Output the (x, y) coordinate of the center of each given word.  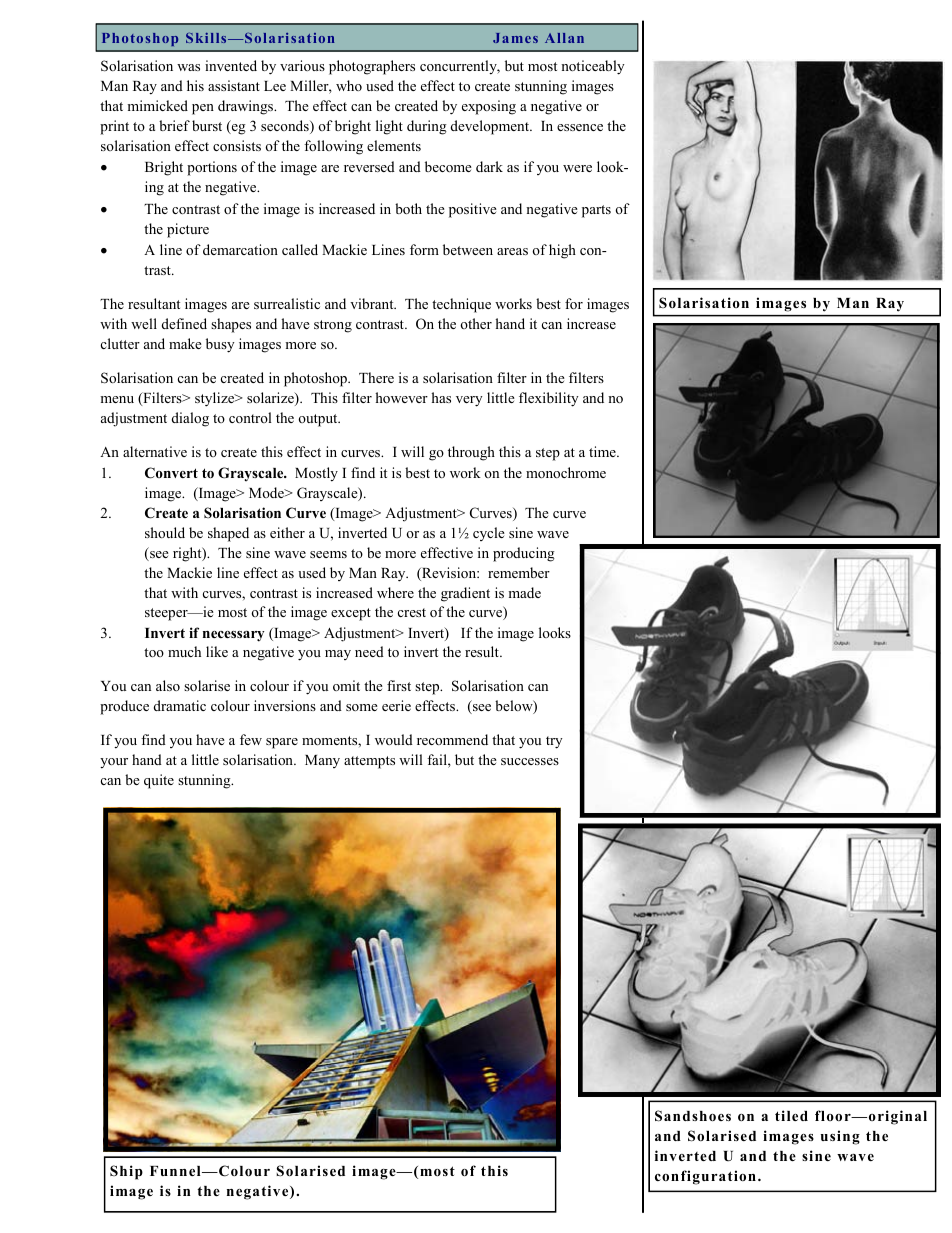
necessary (234, 636)
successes (530, 761)
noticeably (593, 67)
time (603, 451)
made (524, 592)
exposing (489, 107)
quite (159, 781)
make (185, 343)
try (554, 742)
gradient (465, 594)
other (476, 323)
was (188, 67)
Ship (126, 1172)
